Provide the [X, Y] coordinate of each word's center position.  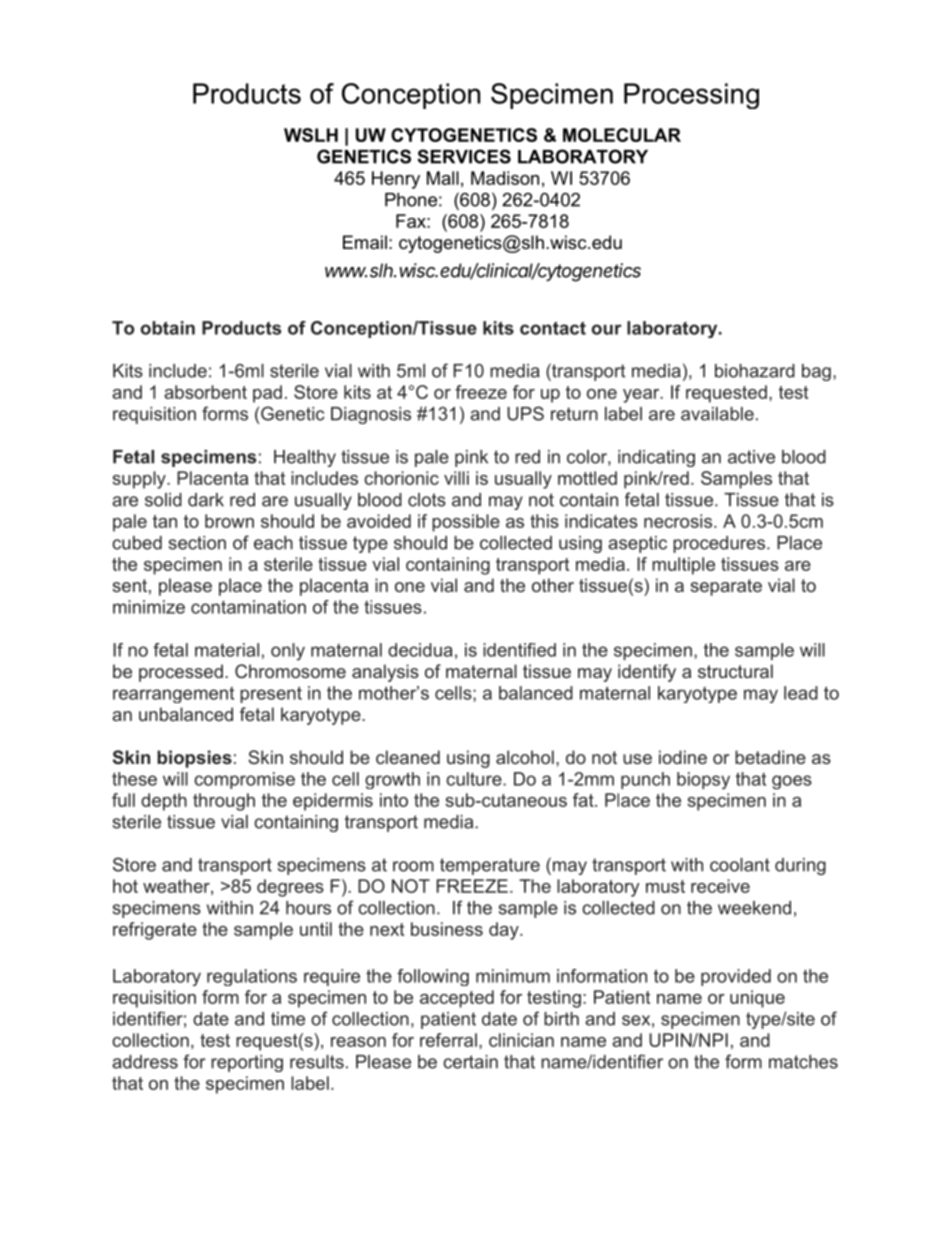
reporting [247, 1063]
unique [757, 999]
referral [448, 1040]
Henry [396, 180]
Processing [691, 96]
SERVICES [464, 156]
